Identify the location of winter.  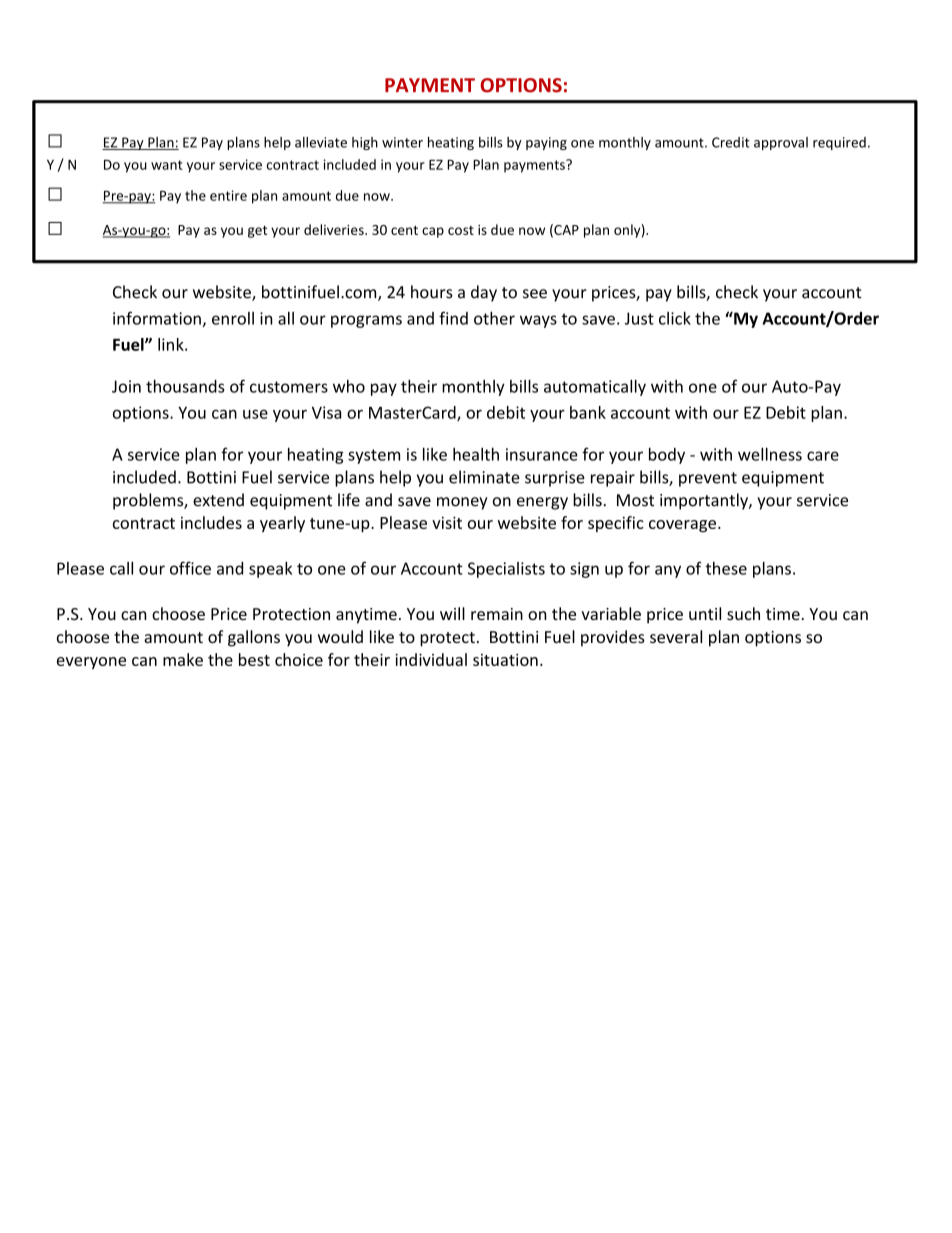
(402, 142).
